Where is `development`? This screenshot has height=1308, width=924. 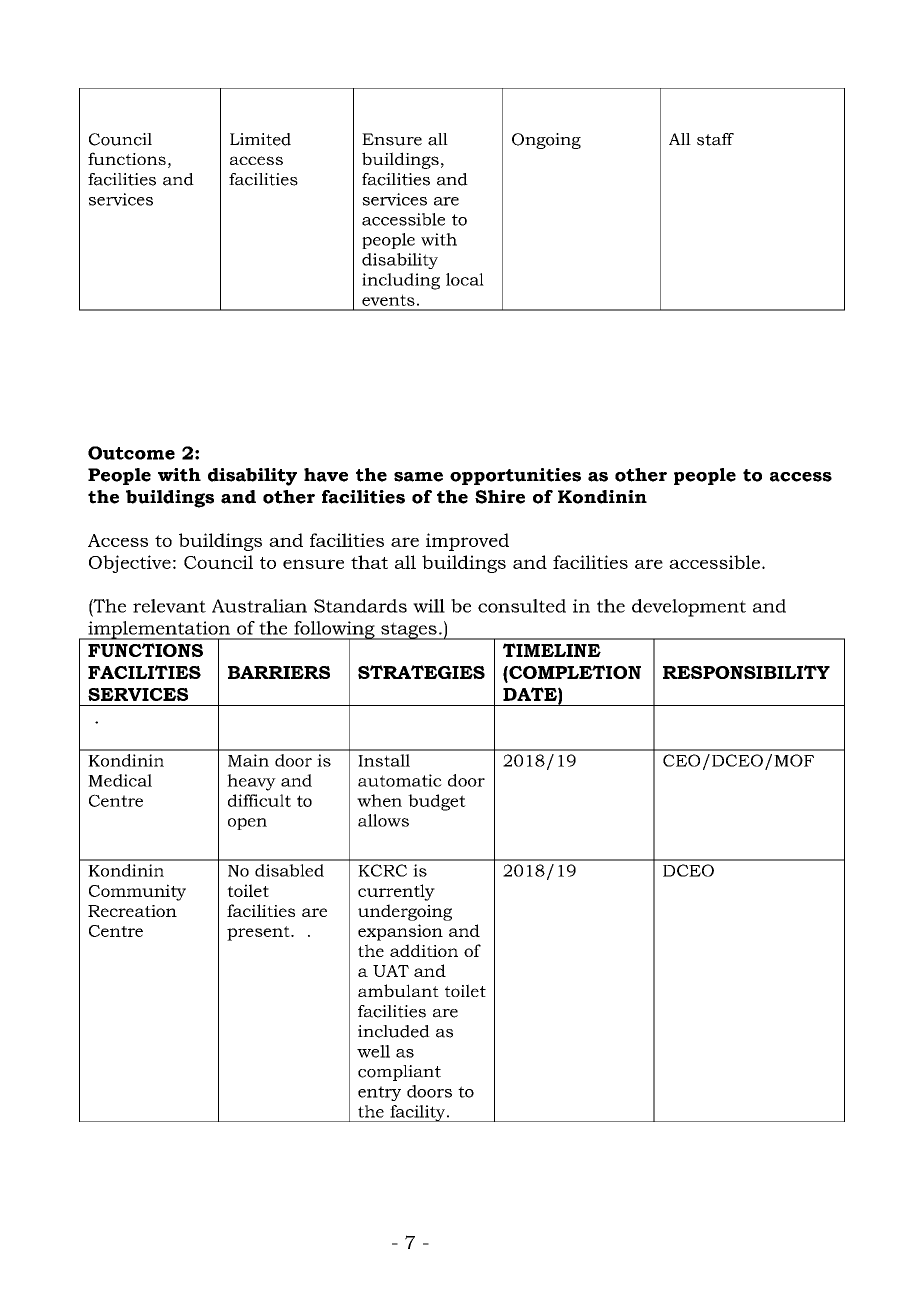 development is located at coordinates (689, 608).
